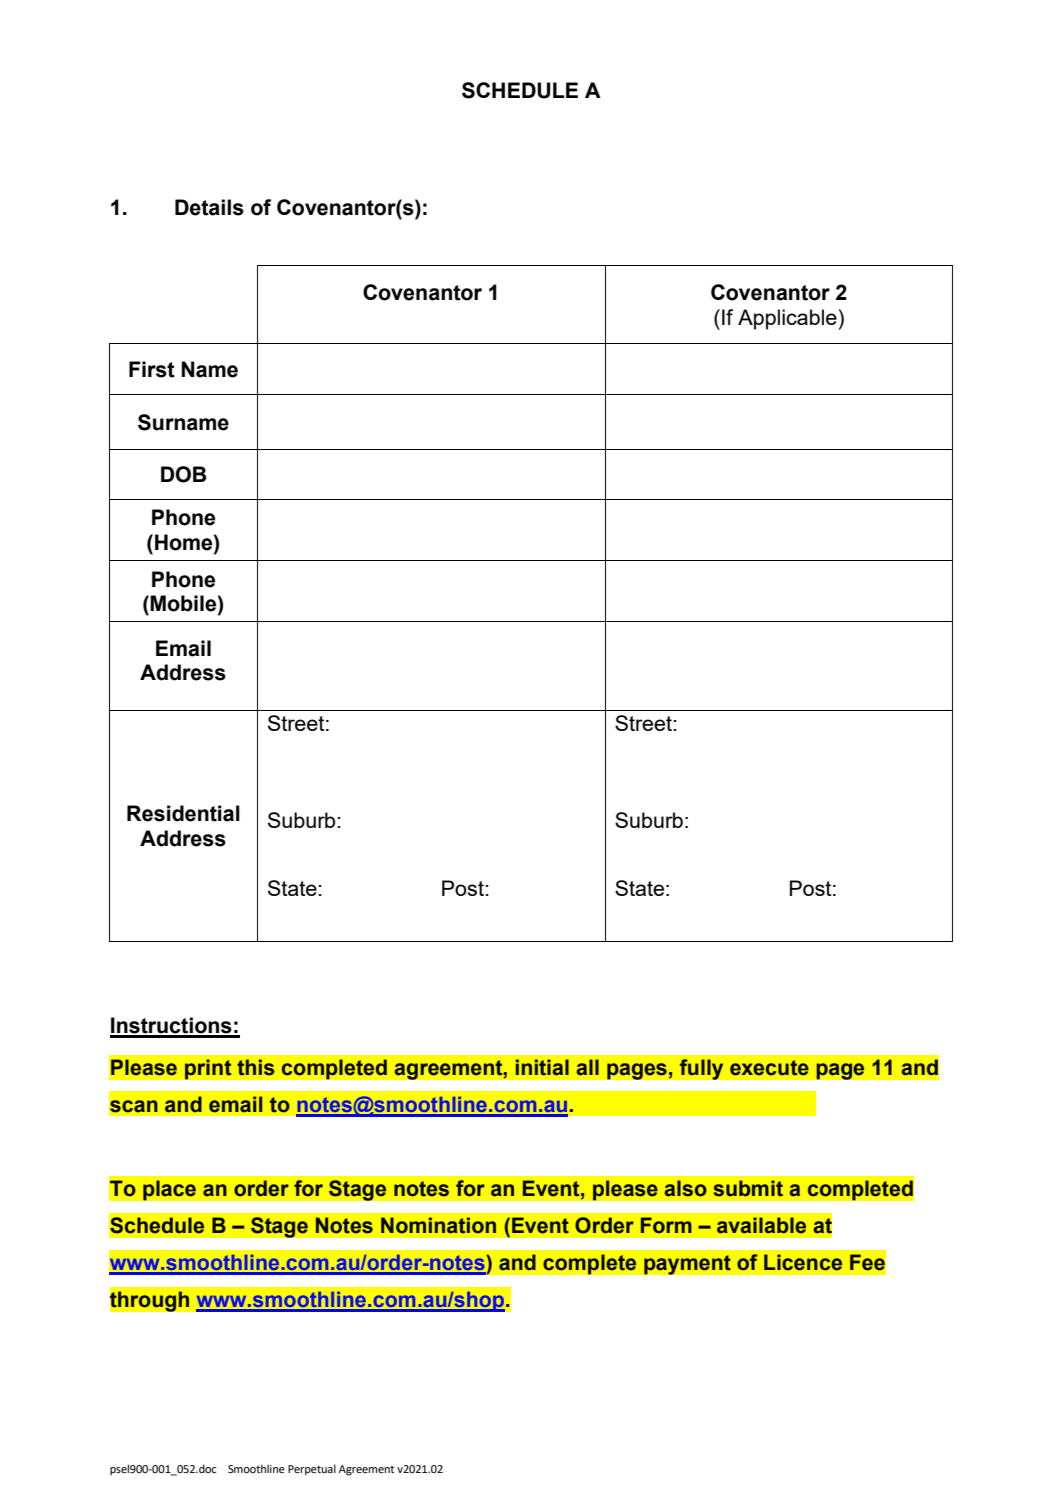 This screenshot has height=1502, width=1062. I want to click on Residential, so click(183, 813).
